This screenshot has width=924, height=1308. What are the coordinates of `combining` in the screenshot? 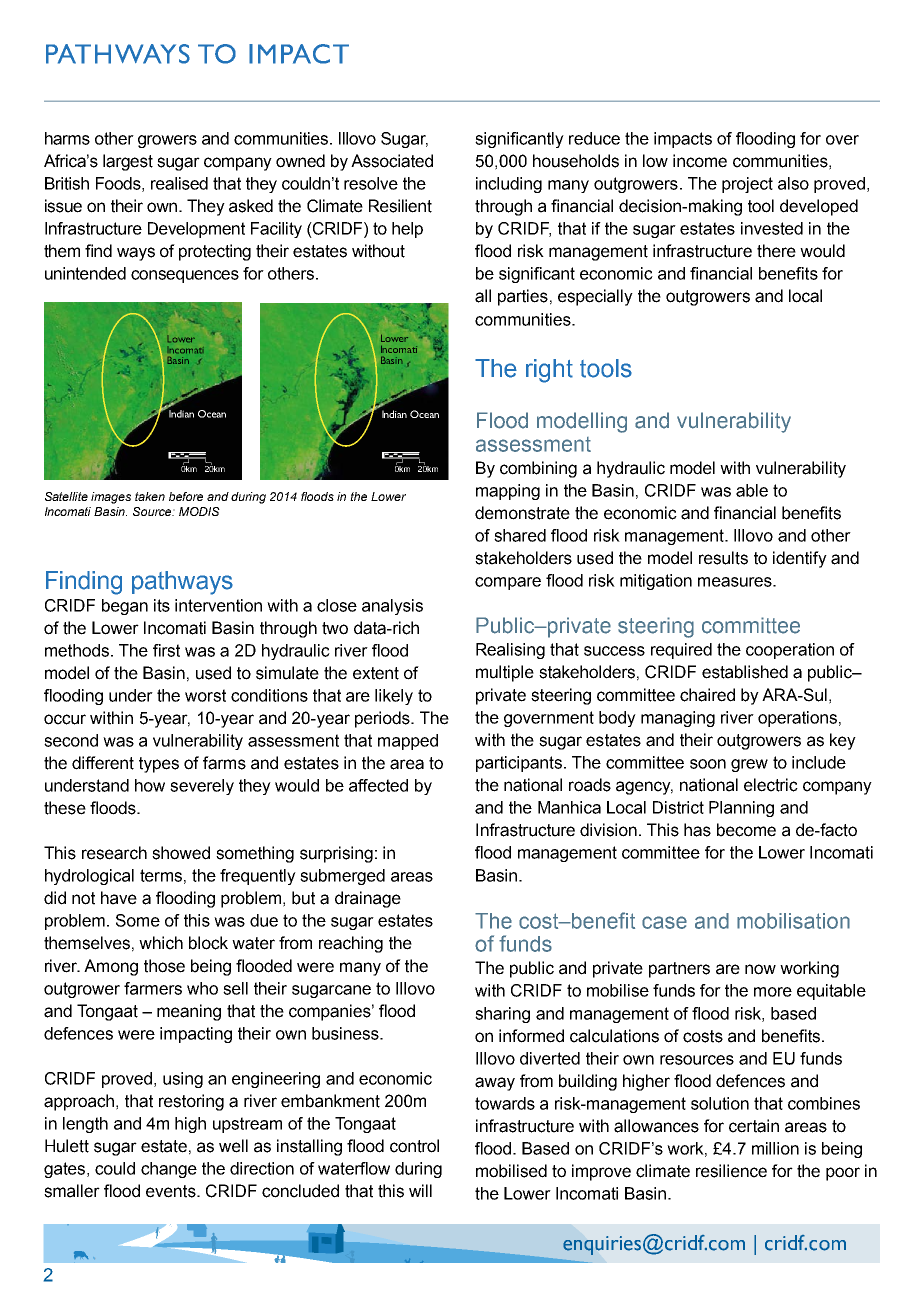 It's located at (538, 469).
